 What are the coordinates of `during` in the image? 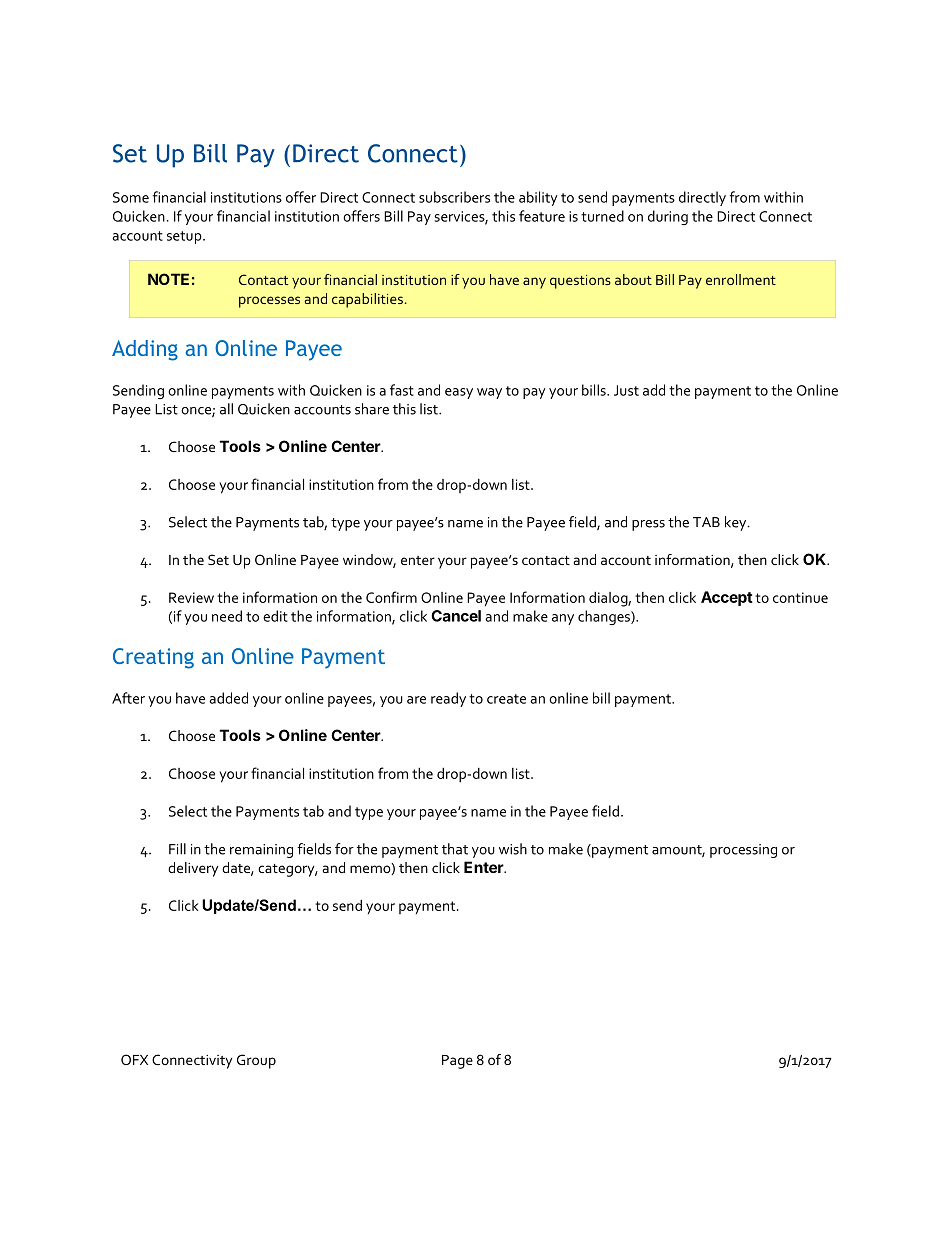 It's located at (668, 217).
